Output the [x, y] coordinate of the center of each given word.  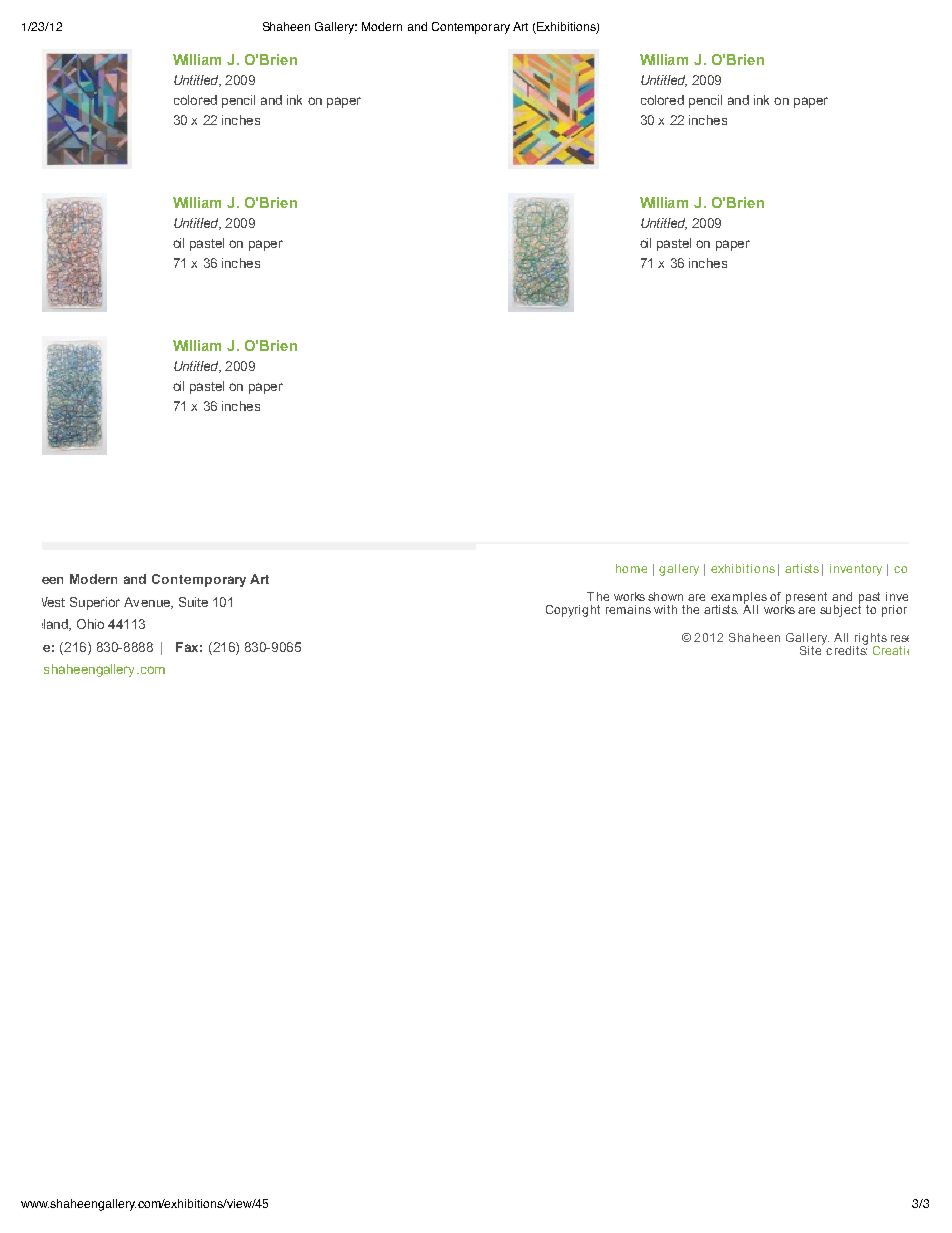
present [806, 598]
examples [739, 598]
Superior [95, 603]
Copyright [573, 611]
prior [894, 611]
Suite [193, 602]
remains [628, 609]
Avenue [148, 603]
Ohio [90, 624]
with [665, 609]
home [631, 568]
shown [665, 596]
